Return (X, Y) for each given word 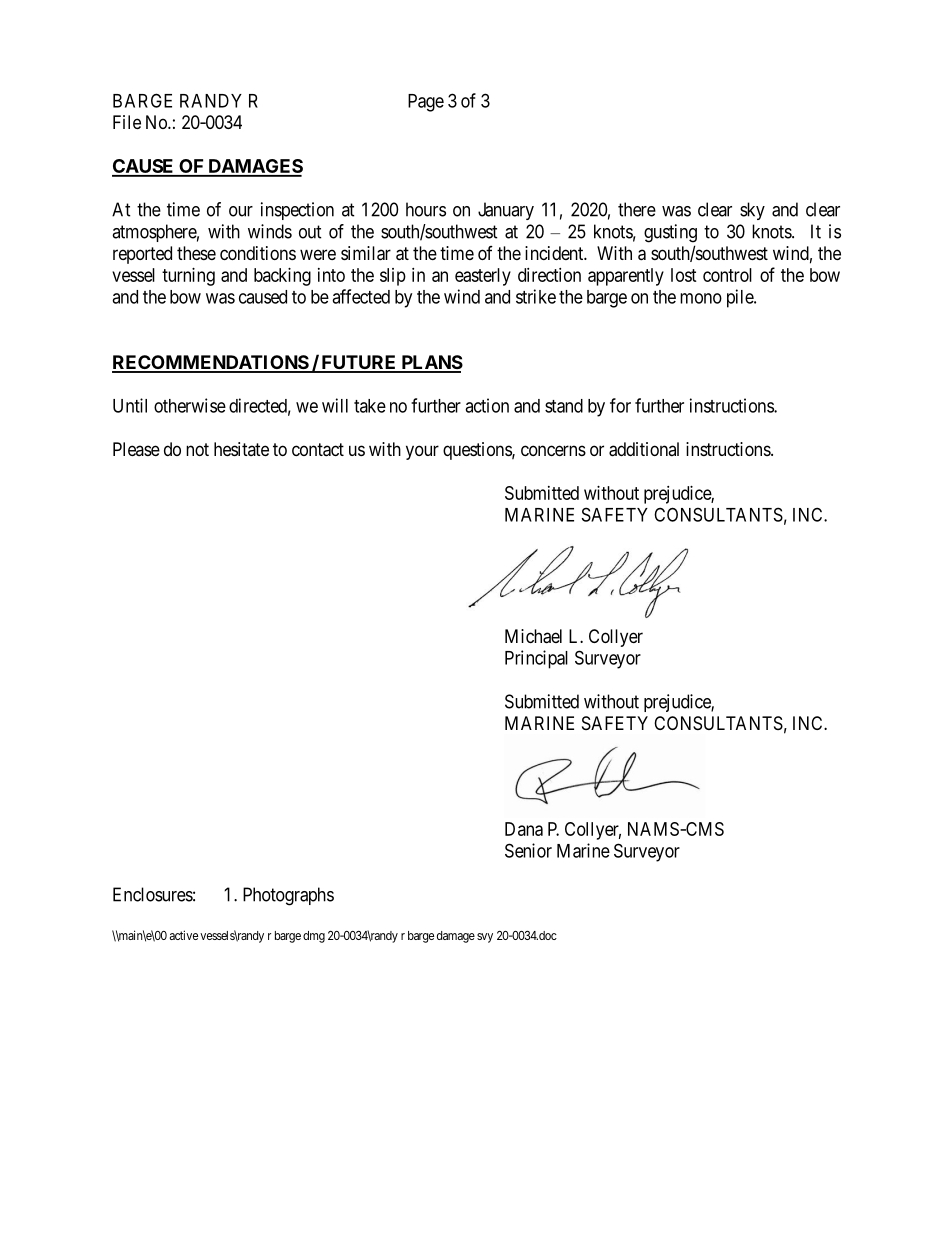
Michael (533, 636)
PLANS (431, 363)
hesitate (241, 449)
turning (188, 277)
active (184, 935)
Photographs (288, 896)
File (127, 122)
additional (644, 449)
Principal (536, 659)
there (637, 209)
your (422, 452)
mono (701, 298)
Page (426, 103)
